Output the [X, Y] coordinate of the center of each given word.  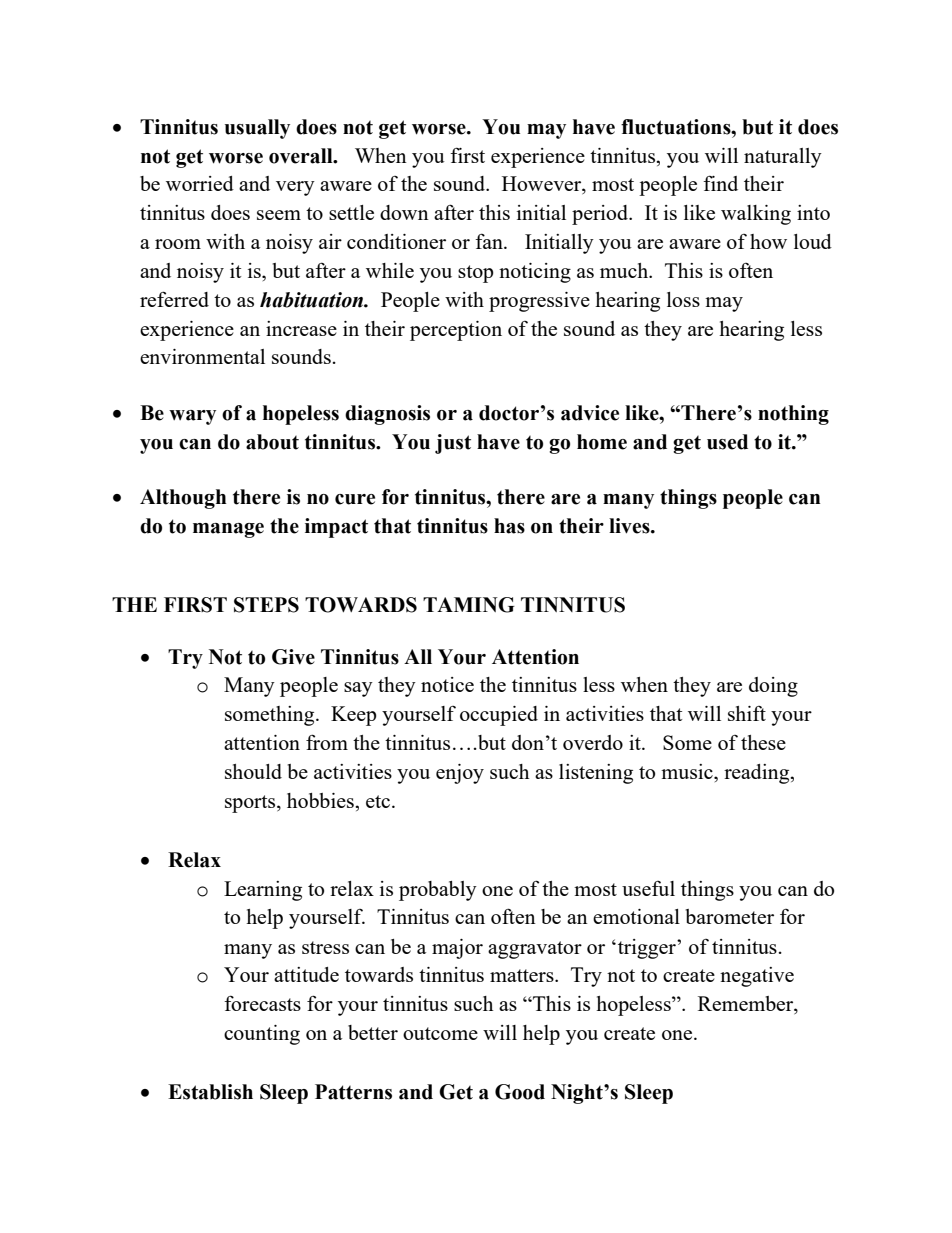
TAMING [469, 605]
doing [773, 687]
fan [490, 241]
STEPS [266, 605]
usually [257, 129]
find [720, 183]
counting [262, 1035]
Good [520, 1092]
